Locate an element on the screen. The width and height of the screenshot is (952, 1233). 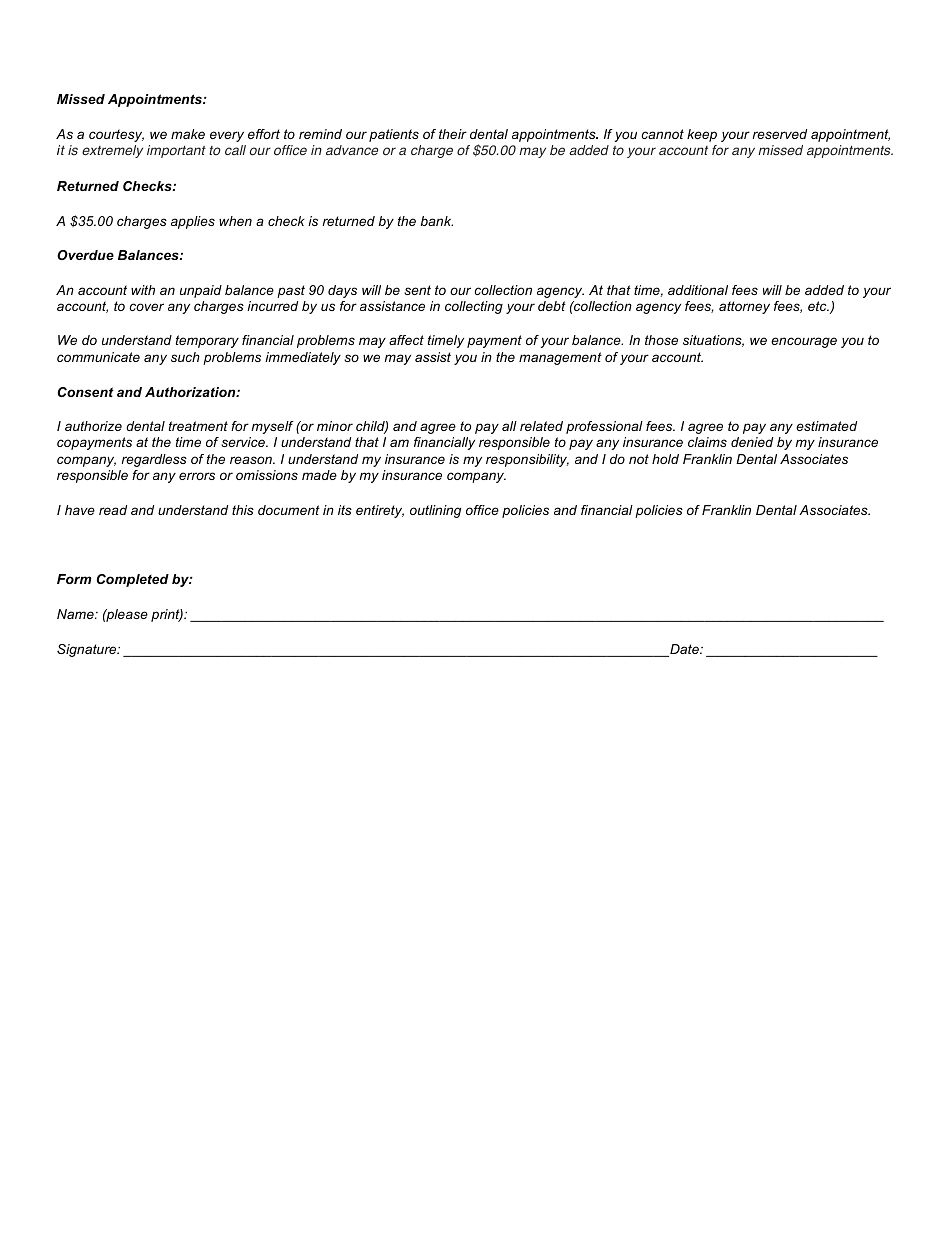
such is located at coordinates (185, 357).
